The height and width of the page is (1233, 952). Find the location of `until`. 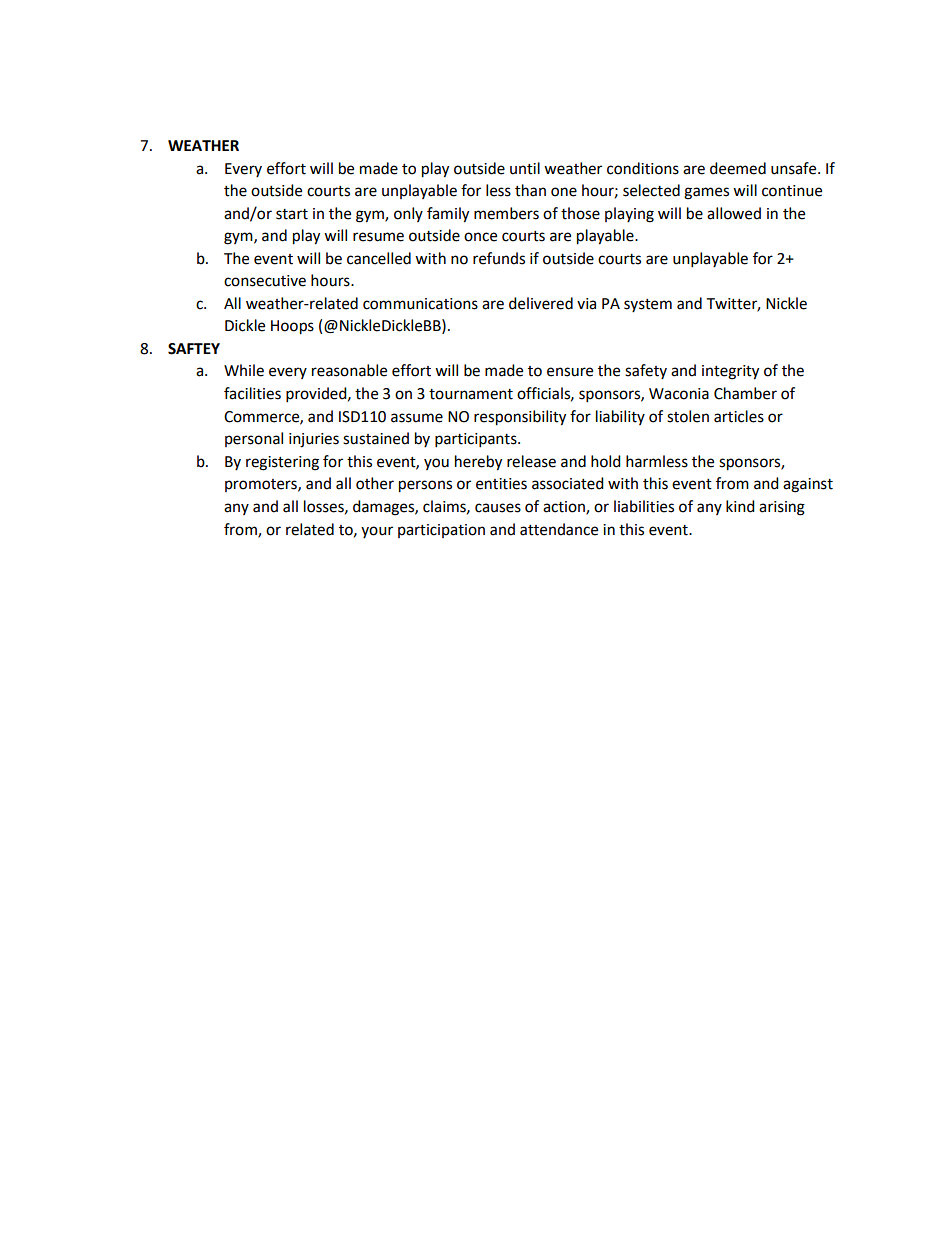

until is located at coordinates (525, 168).
